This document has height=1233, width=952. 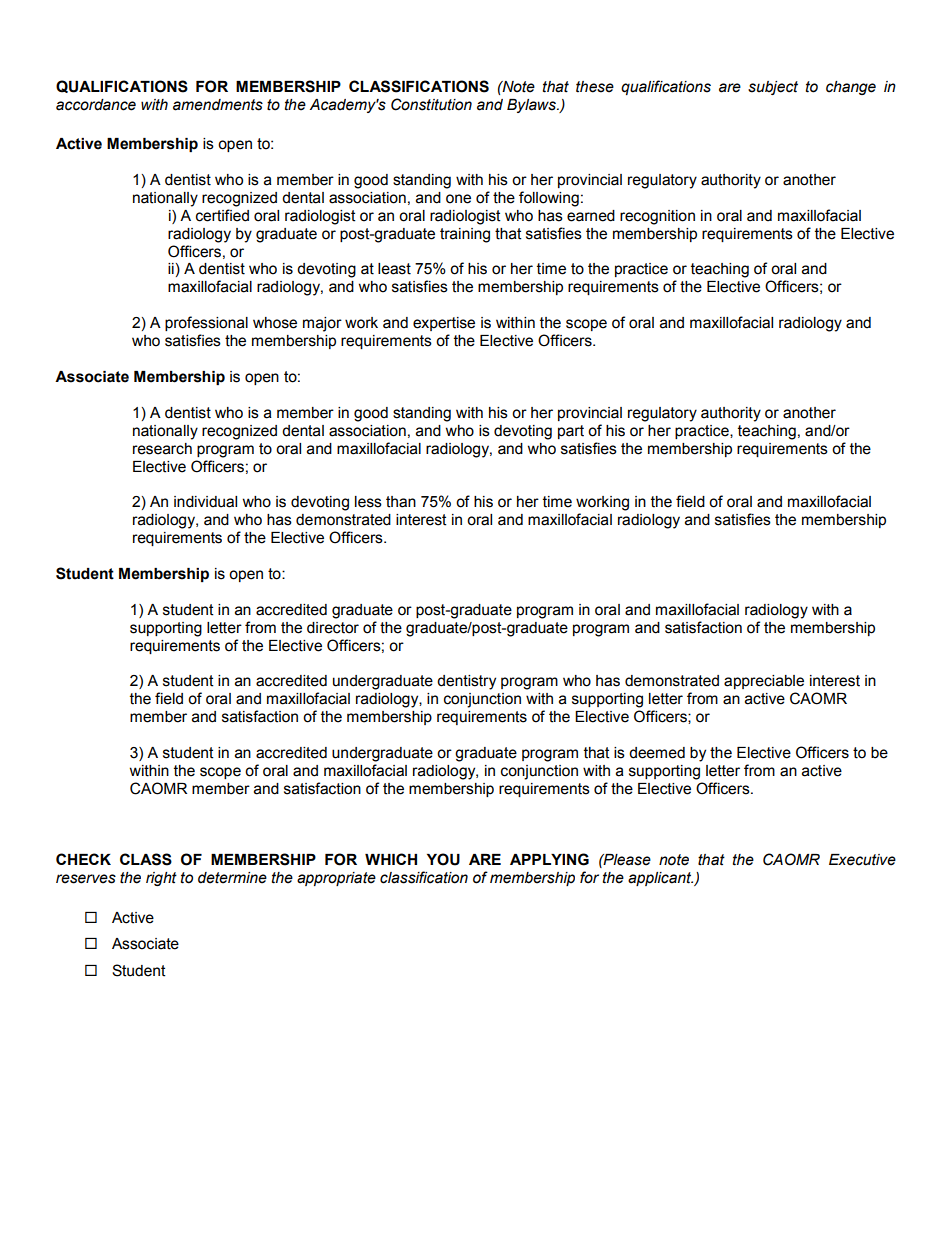 I want to click on amendments, so click(x=218, y=105).
